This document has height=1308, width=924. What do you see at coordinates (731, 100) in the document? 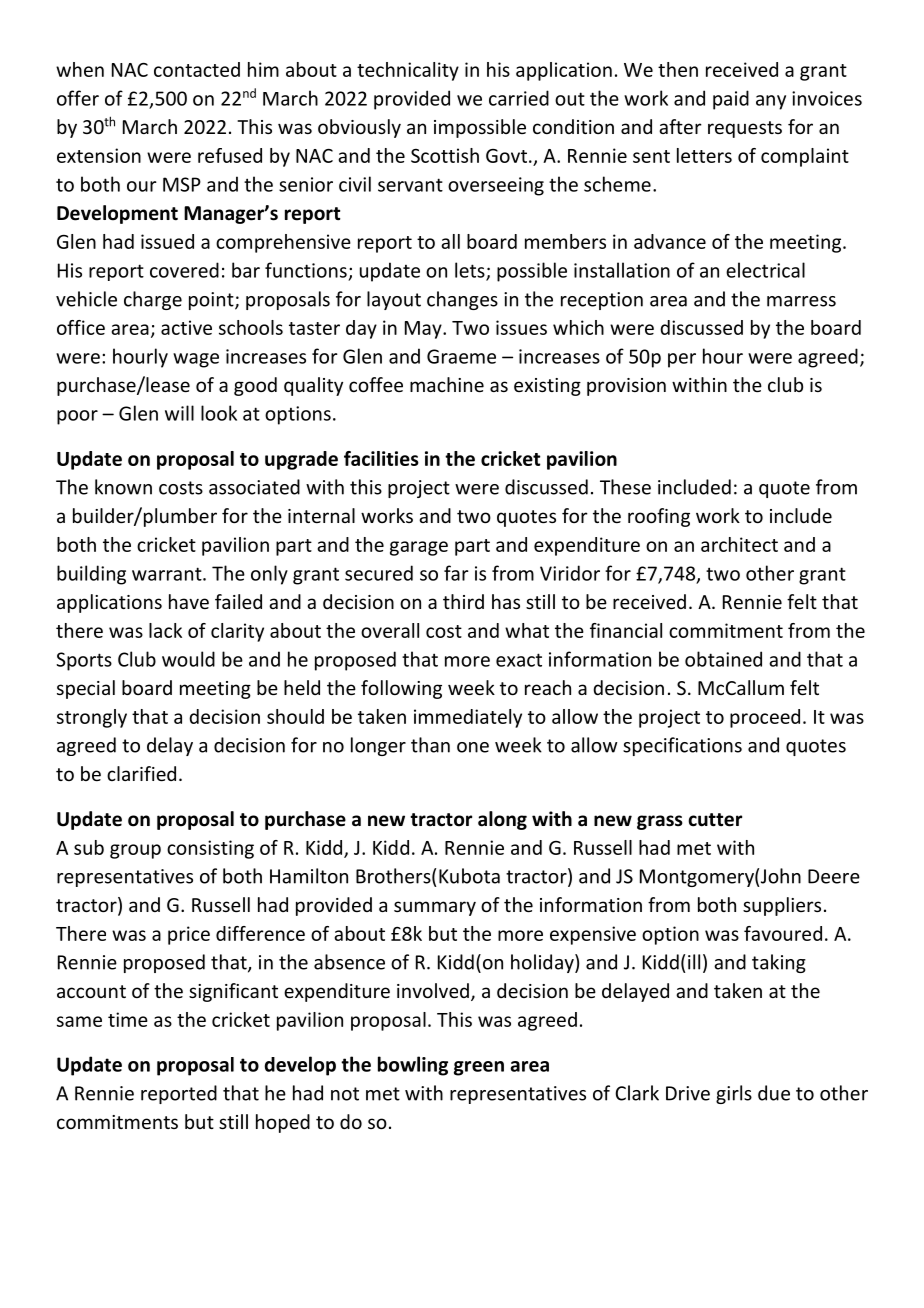
I see `paid` at bounding box center [731, 100].
